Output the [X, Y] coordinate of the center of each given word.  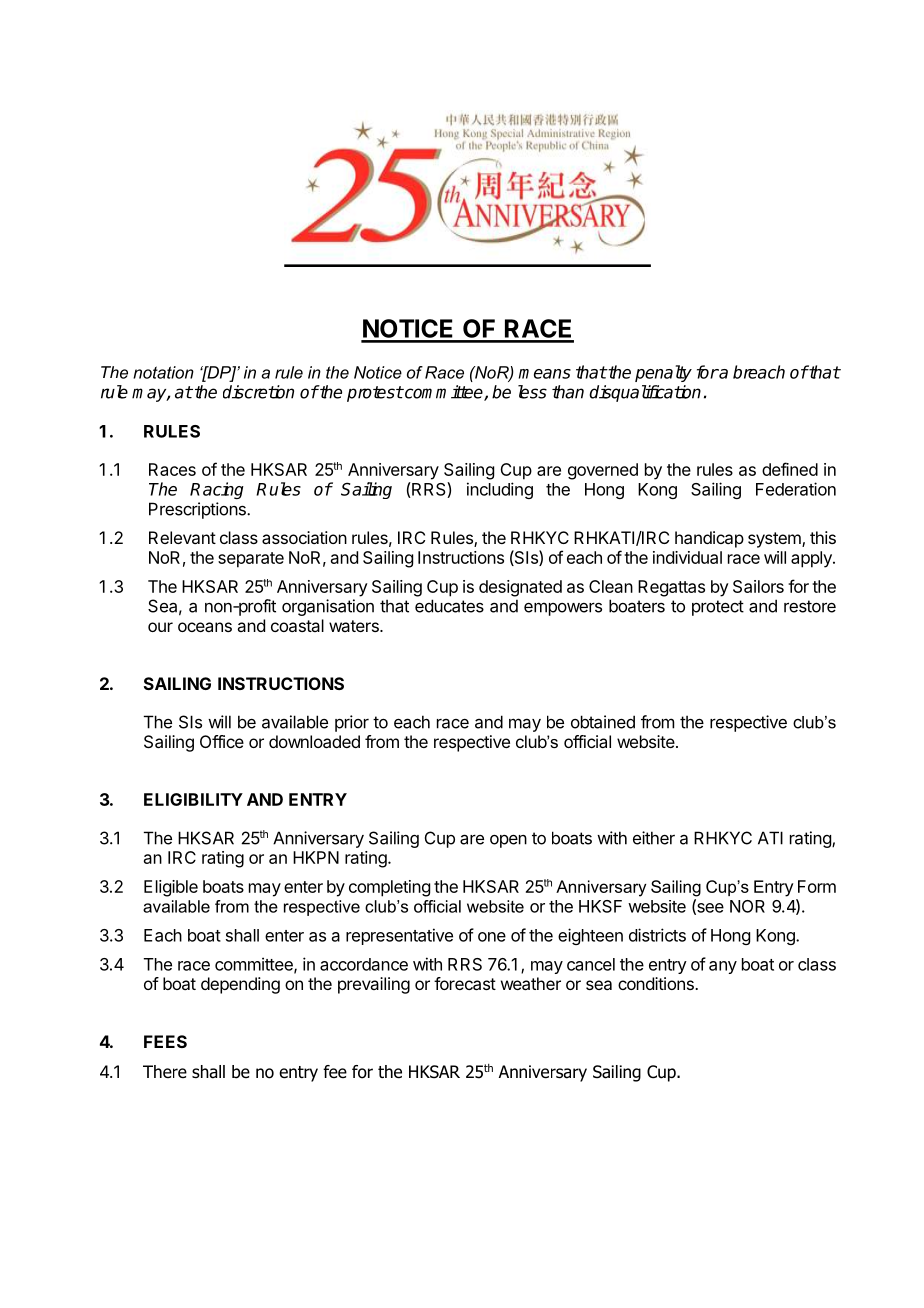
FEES [165, 1041]
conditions [657, 983]
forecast [465, 983]
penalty [663, 373]
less [532, 392]
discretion [258, 392]
